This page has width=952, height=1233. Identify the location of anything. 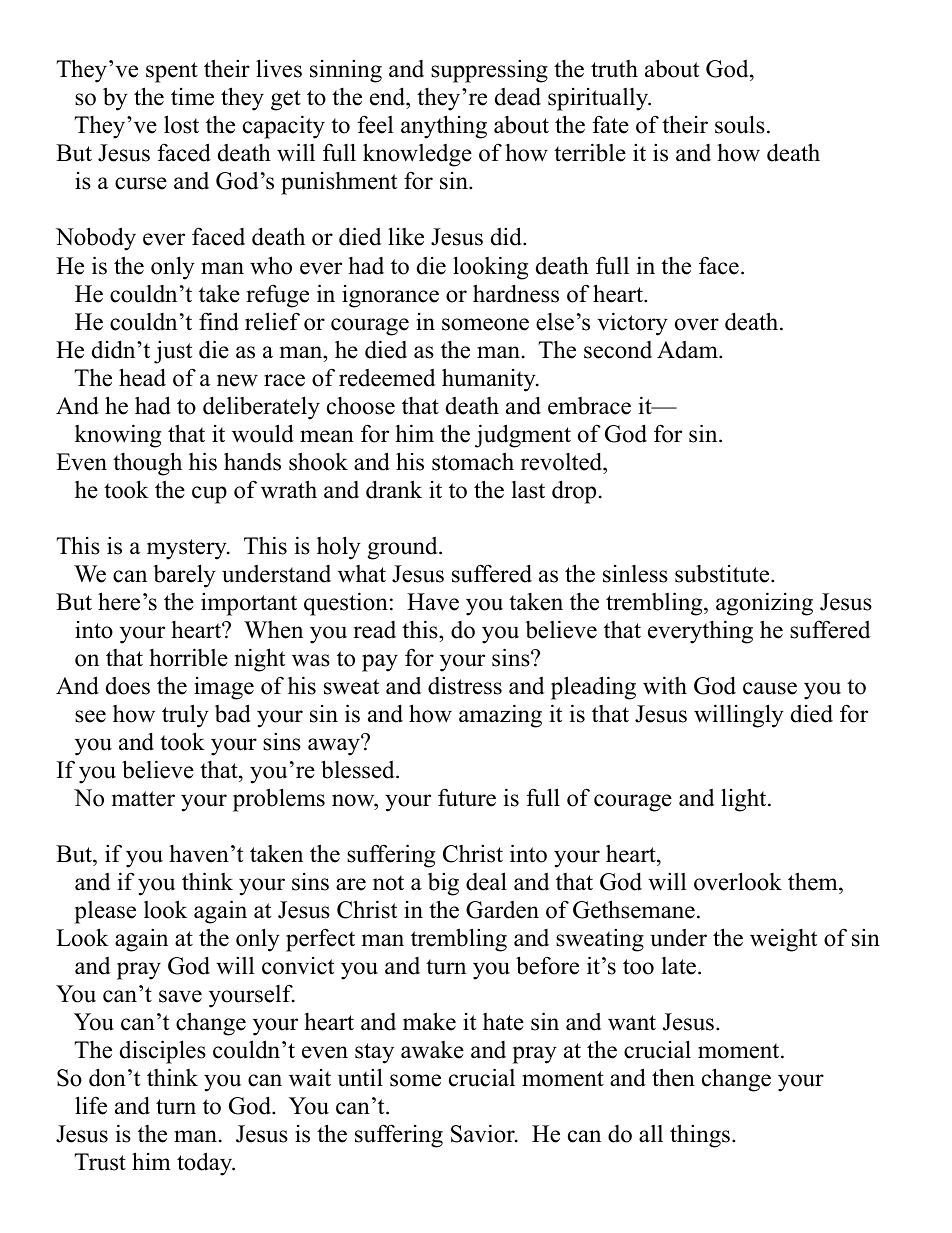
(444, 127).
